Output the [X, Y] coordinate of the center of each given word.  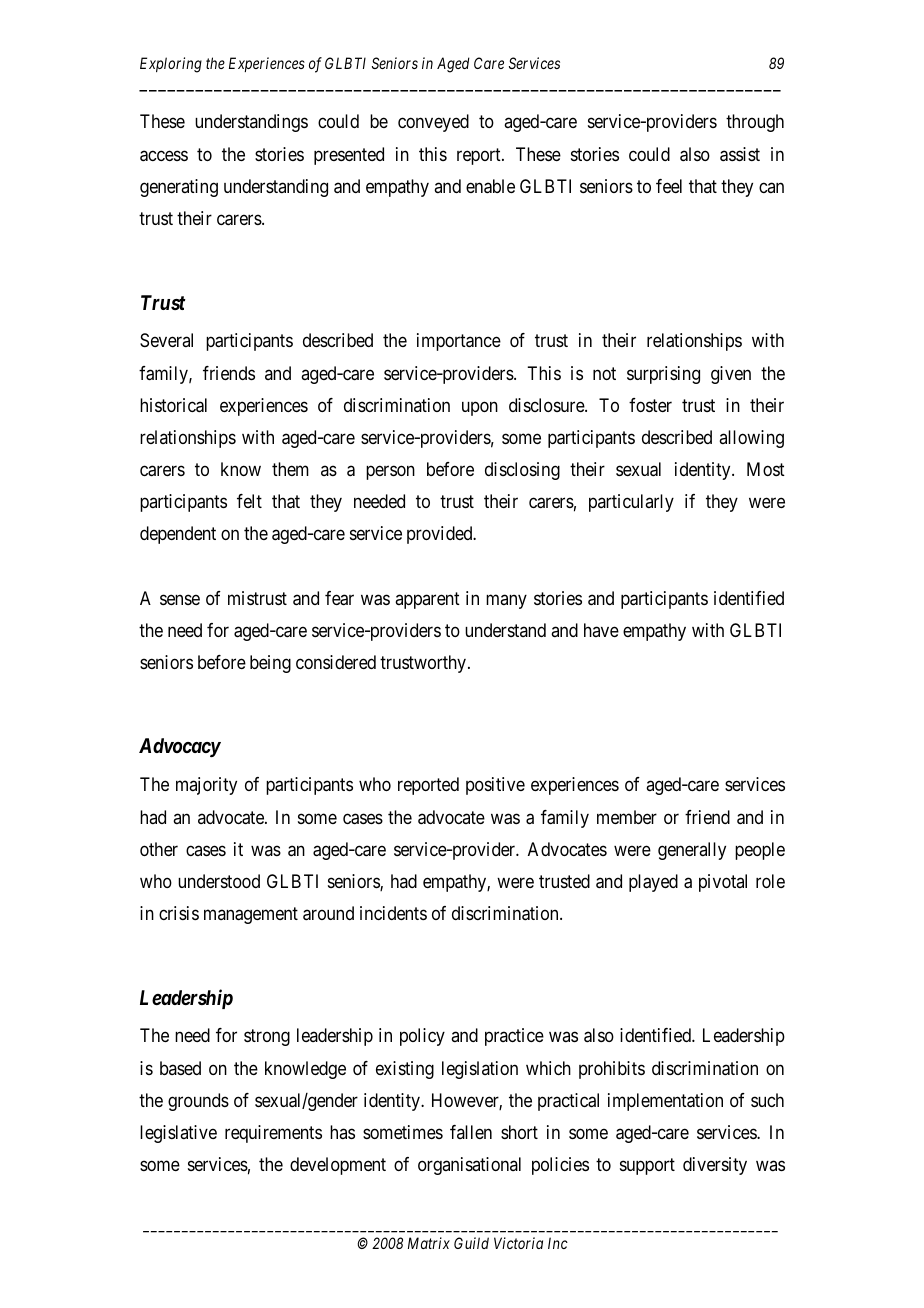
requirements [273, 1134]
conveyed [433, 123]
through [755, 123]
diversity [715, 1166]
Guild [471, 1243]
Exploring [171, 65]
